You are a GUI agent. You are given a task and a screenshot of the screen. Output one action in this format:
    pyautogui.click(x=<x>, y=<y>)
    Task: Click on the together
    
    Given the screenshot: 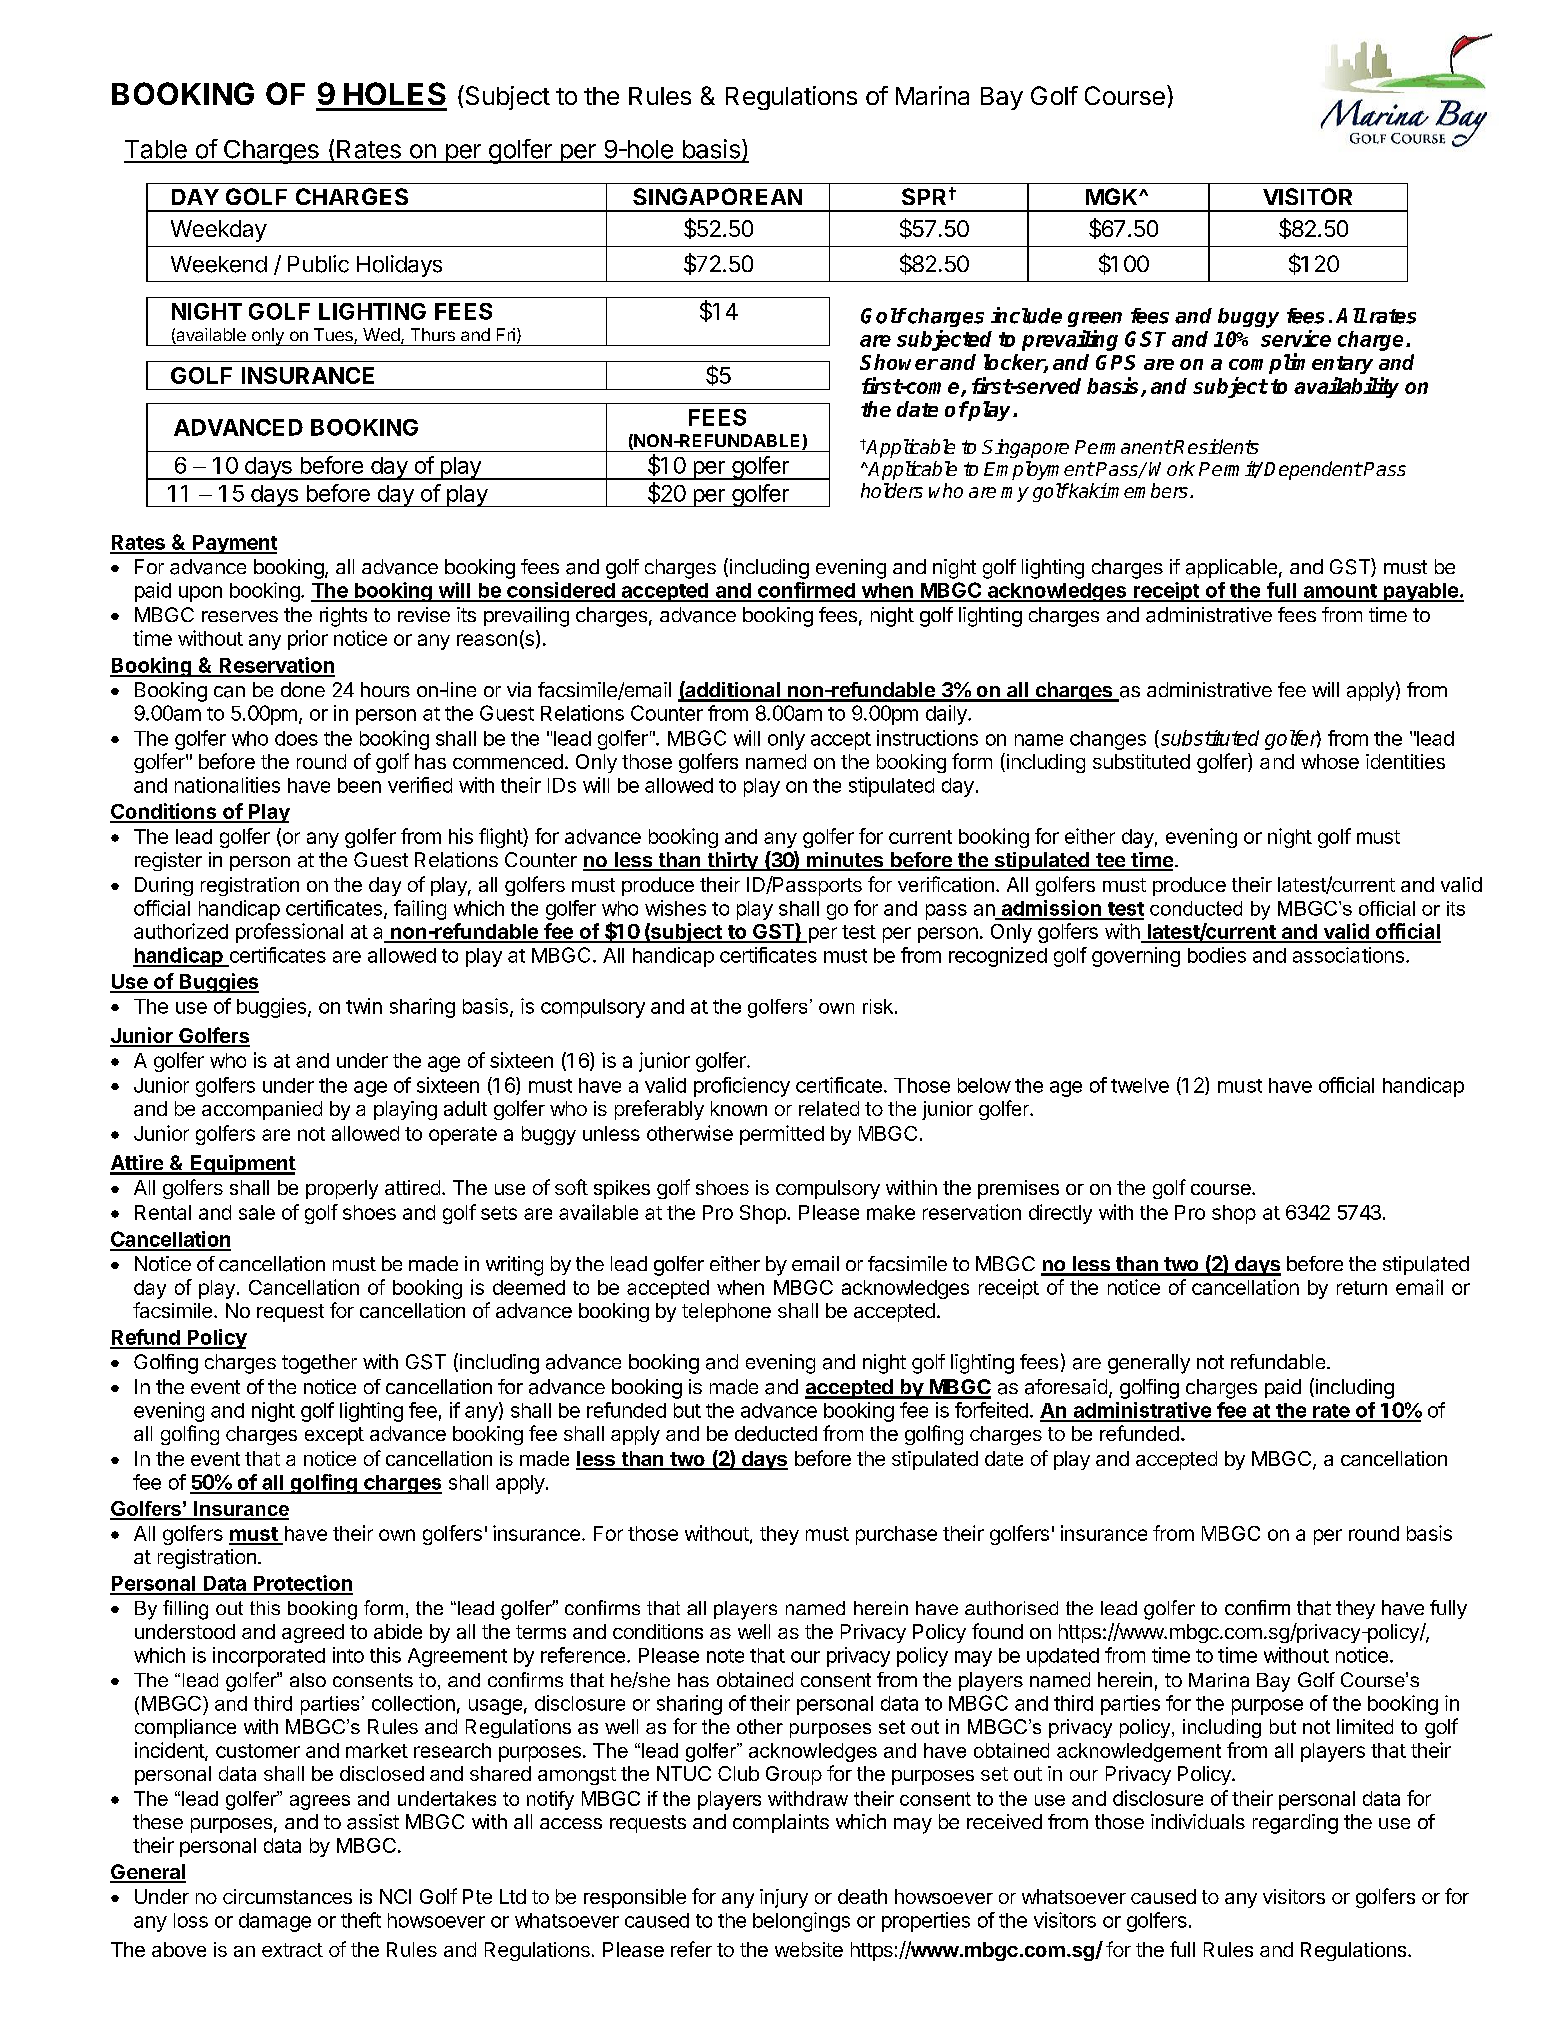 What is the action you would take?
    pyautogui.click(x=319, y=1364)
